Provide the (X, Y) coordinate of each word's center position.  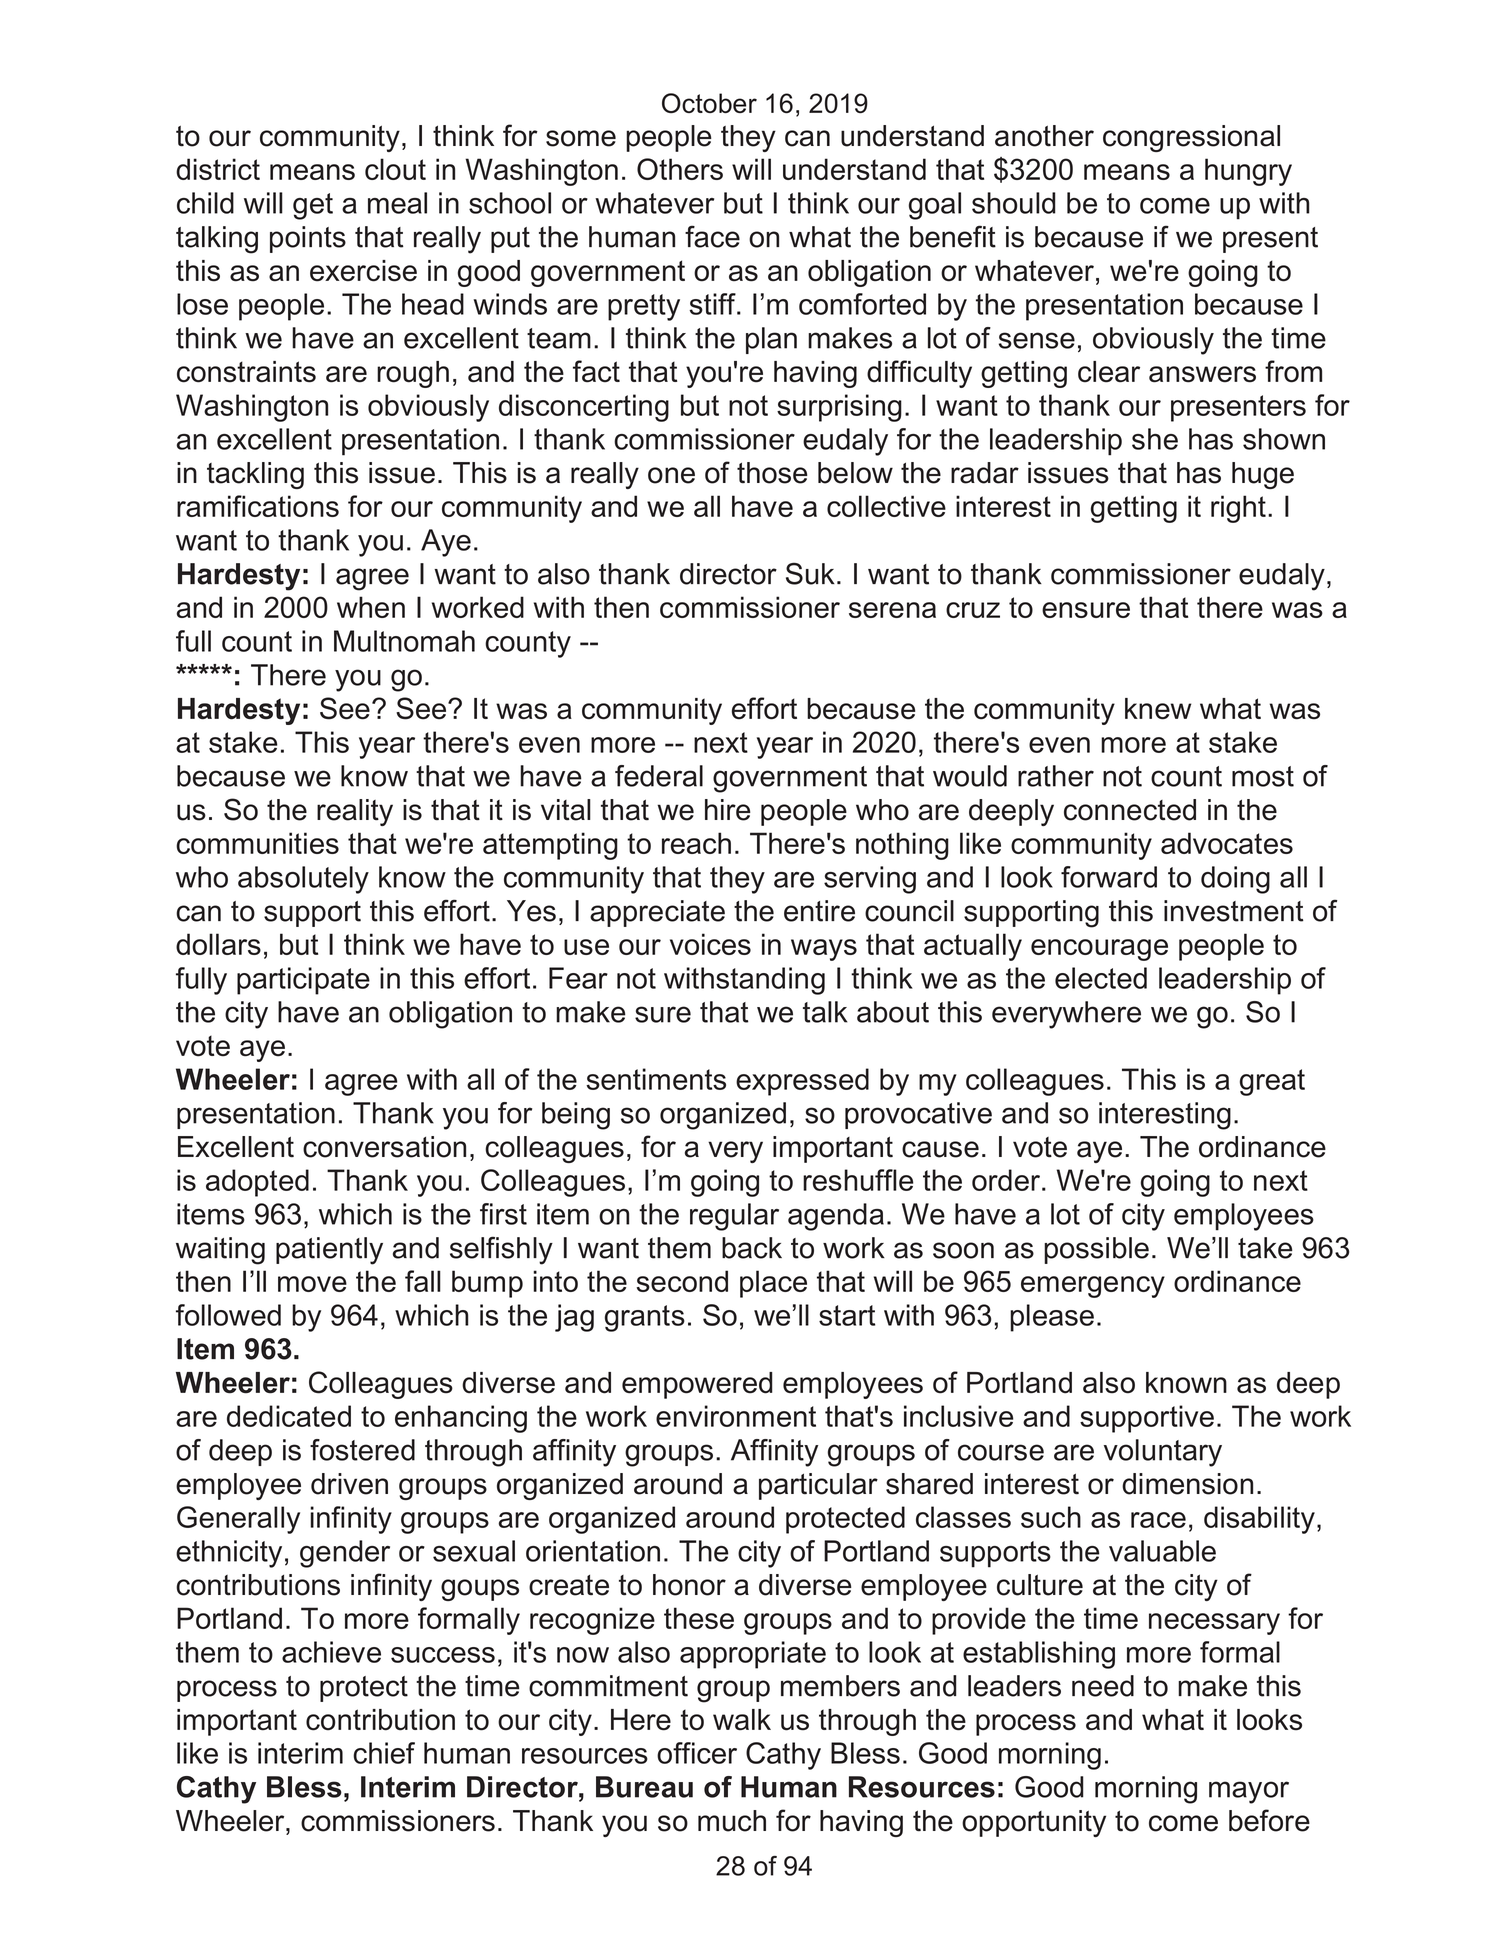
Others (680, 169)
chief (384, 1753)
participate (303, 981)
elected (1101, 978)
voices (710, 944)
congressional (1191, 138)
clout (395, 169)
